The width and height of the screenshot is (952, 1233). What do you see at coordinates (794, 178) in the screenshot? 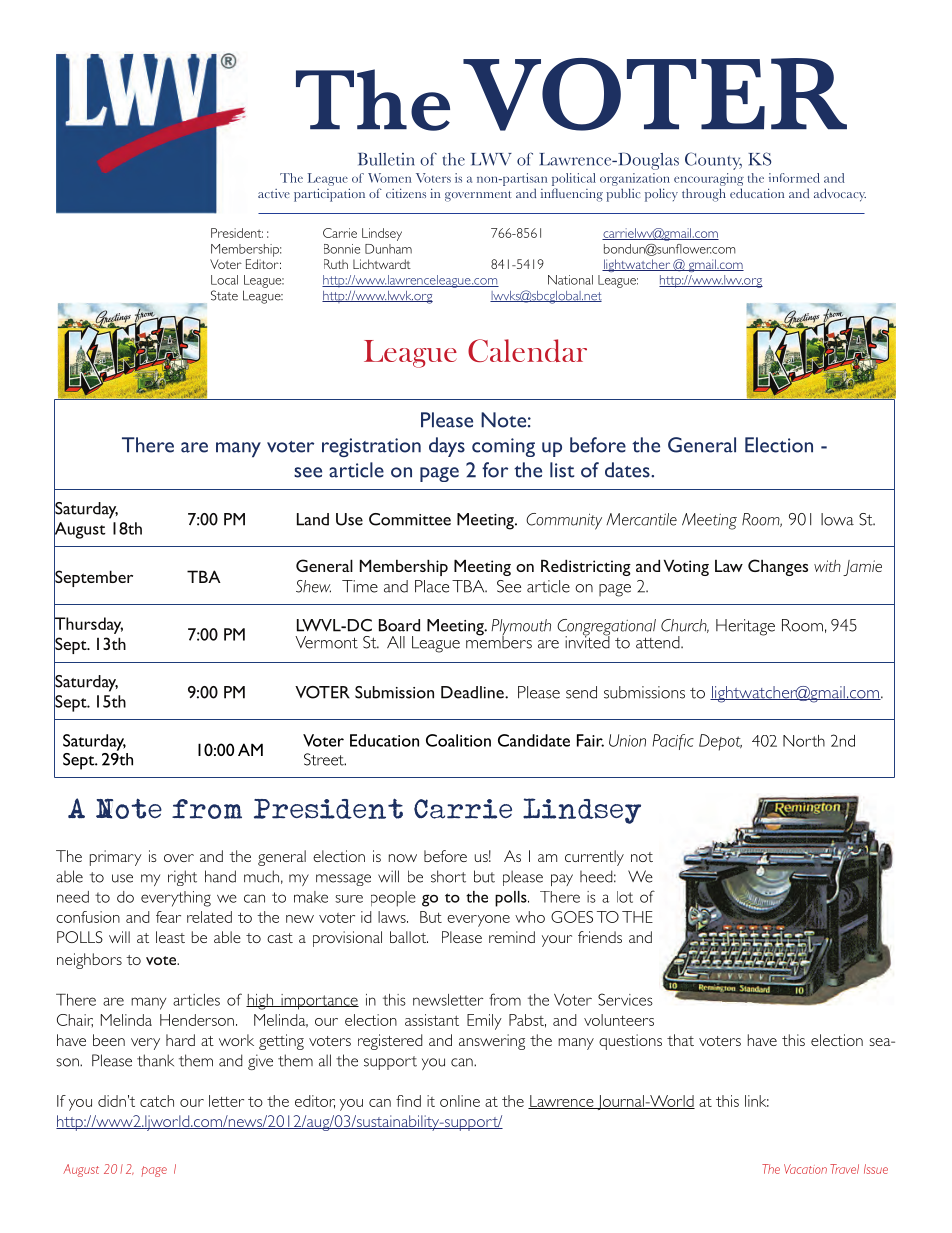
I see `informed` at bounding box center [794, 178].
